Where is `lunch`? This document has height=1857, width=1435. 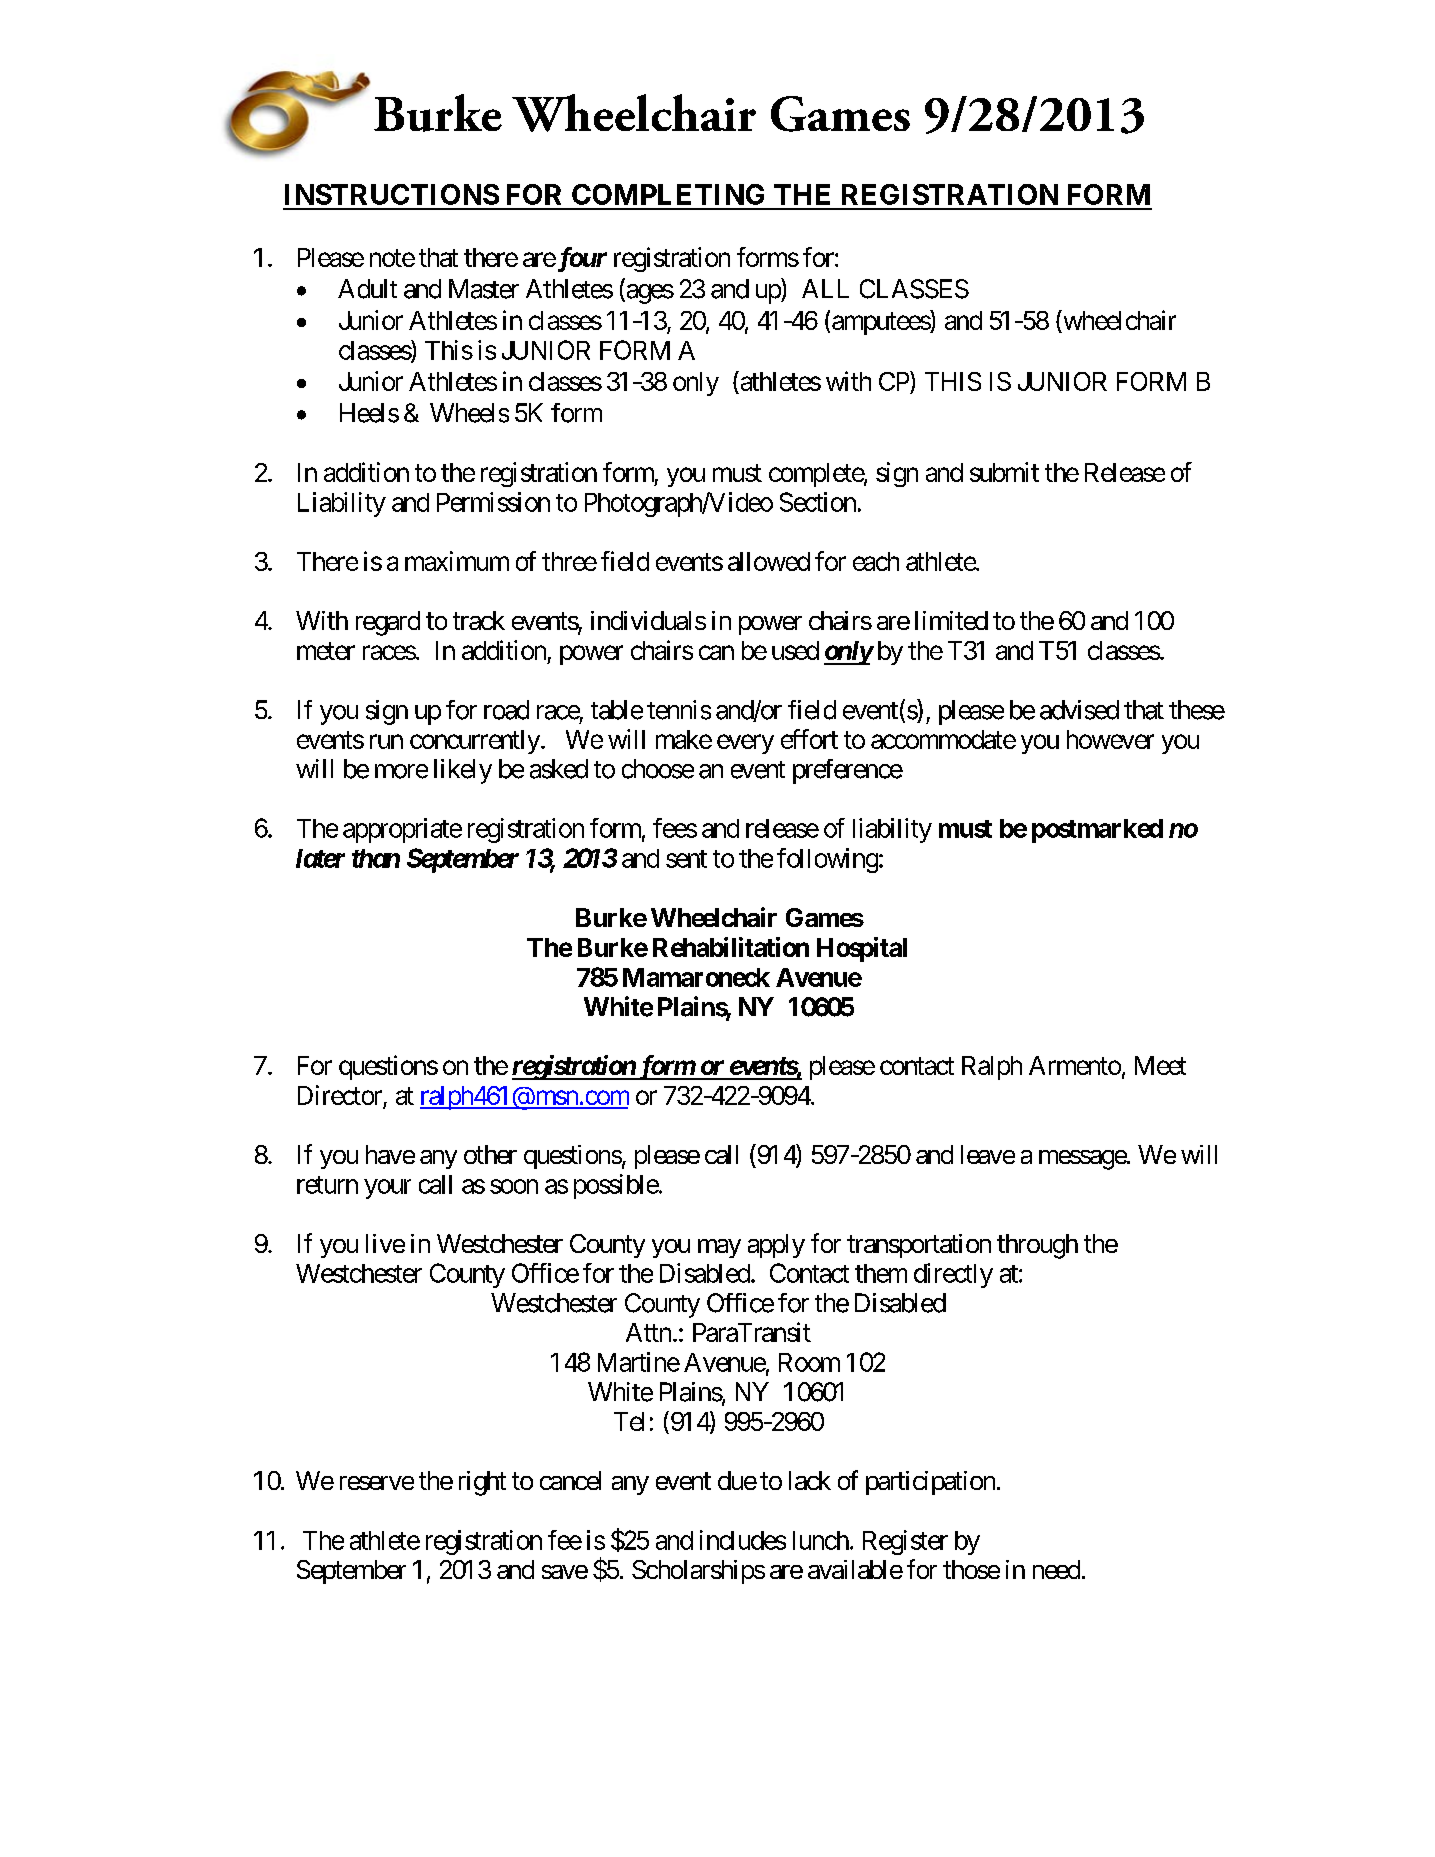
lunch is located at coordinates (821, 1540).
